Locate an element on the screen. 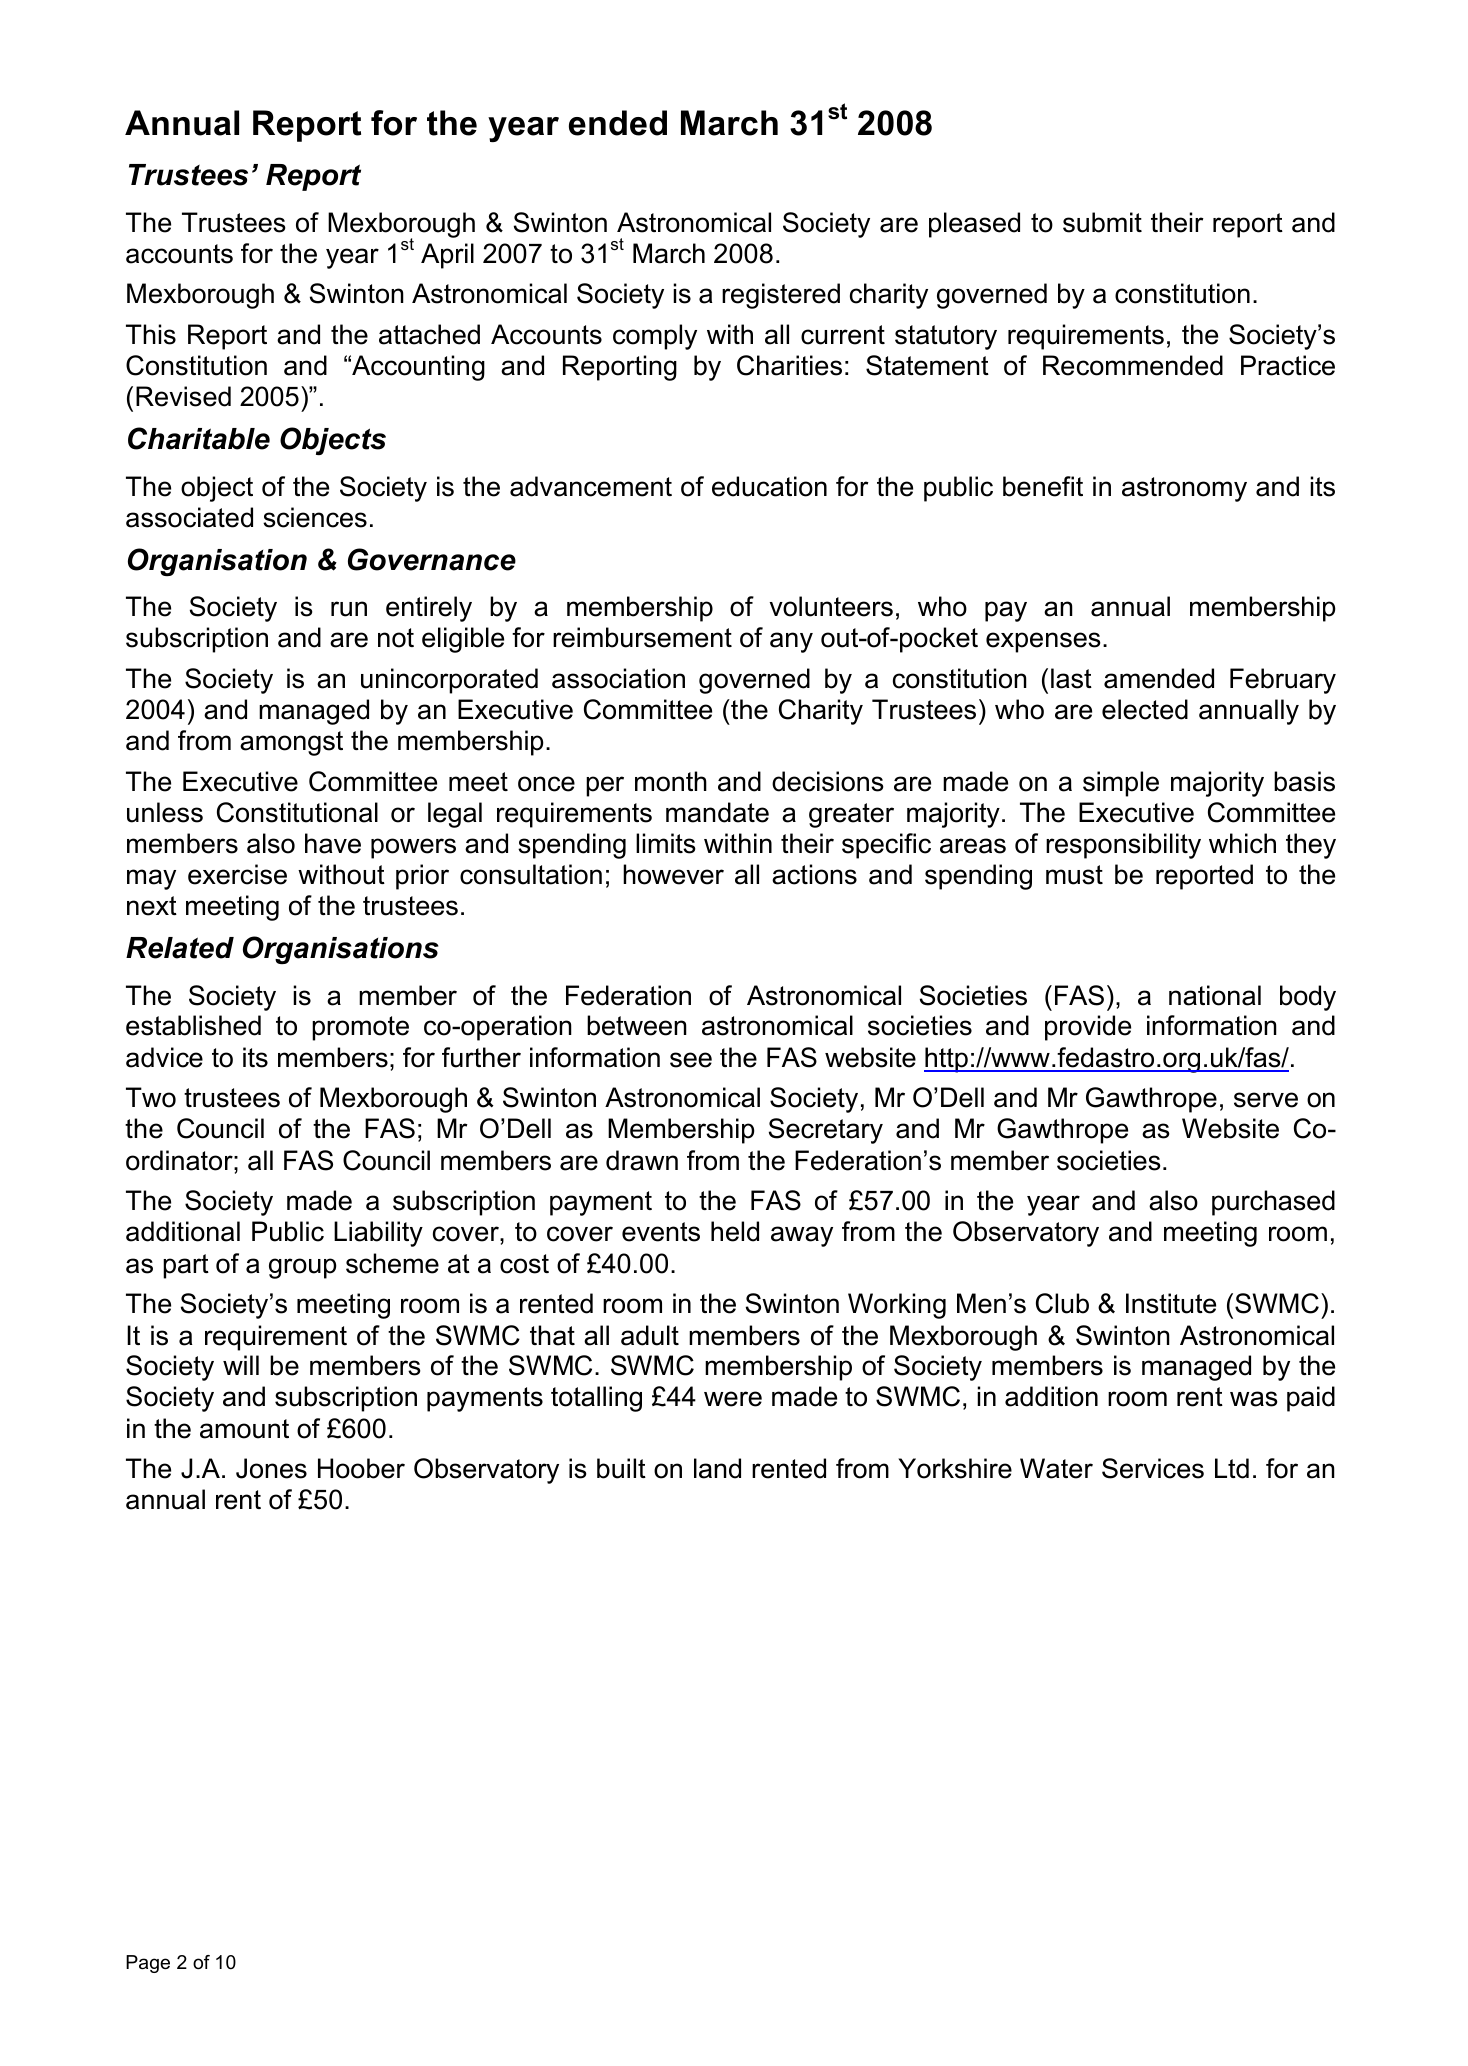 The image size is (1468, 2066). This is located at coordinates (151, 334).
